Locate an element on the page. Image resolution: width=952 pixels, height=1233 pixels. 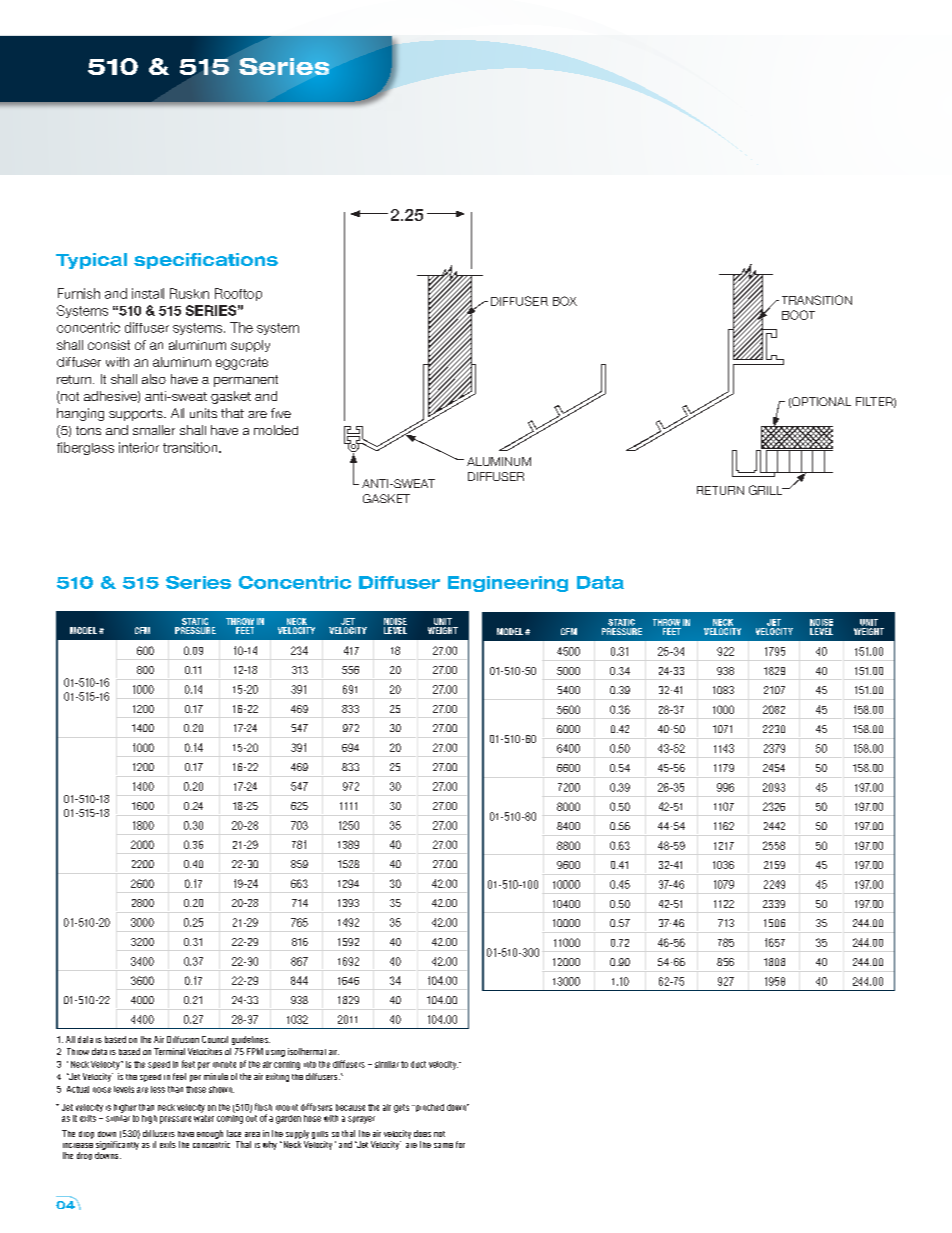
BOX is located at coordinates (565, 301).
